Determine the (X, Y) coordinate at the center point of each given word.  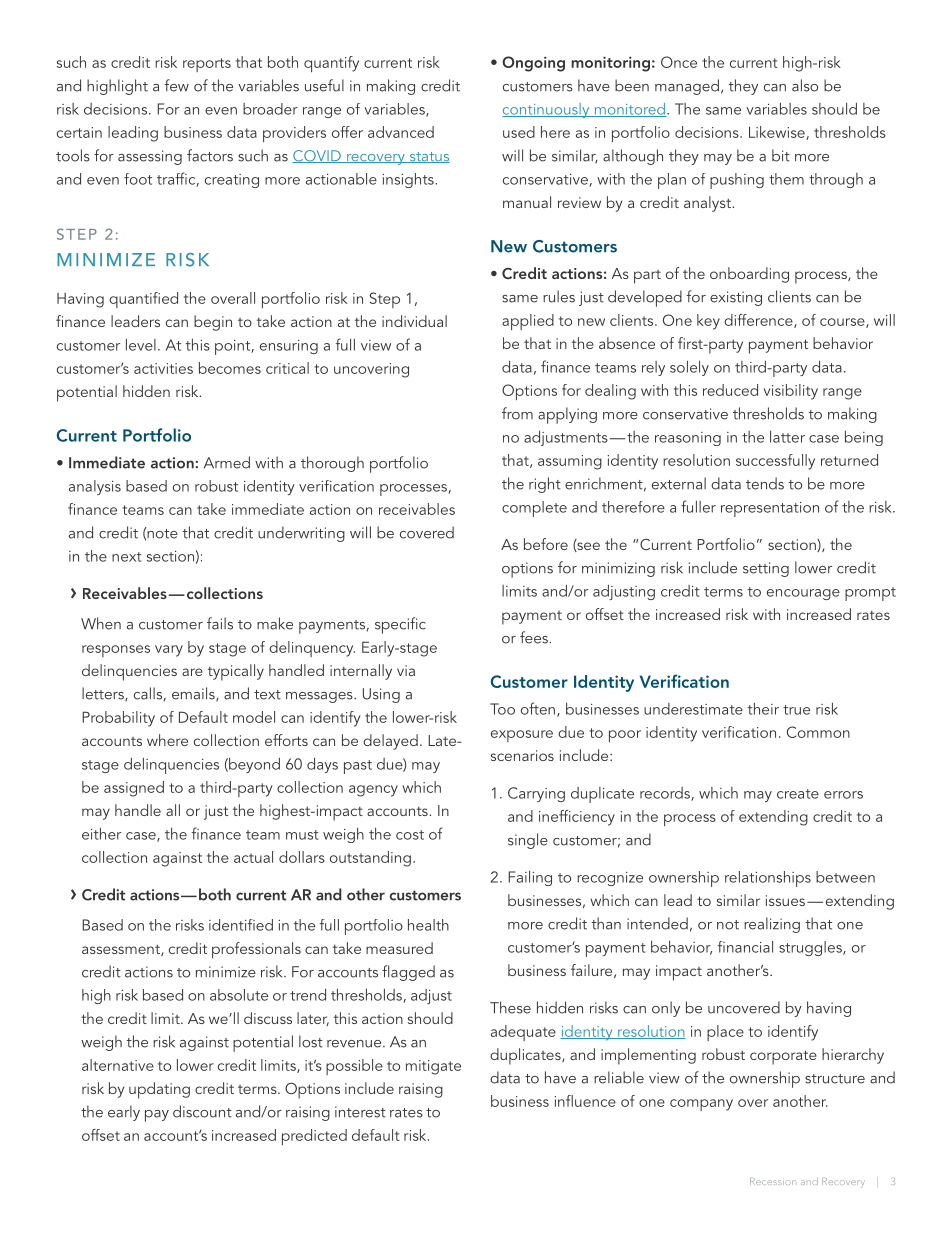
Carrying (536, 794)
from (517, 413)
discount (202, 1111)
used (519, 132)
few (176, 85)
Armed (227, 462)
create (798, 794)
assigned (134, 789)
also (805, 85)
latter (787, 437)
